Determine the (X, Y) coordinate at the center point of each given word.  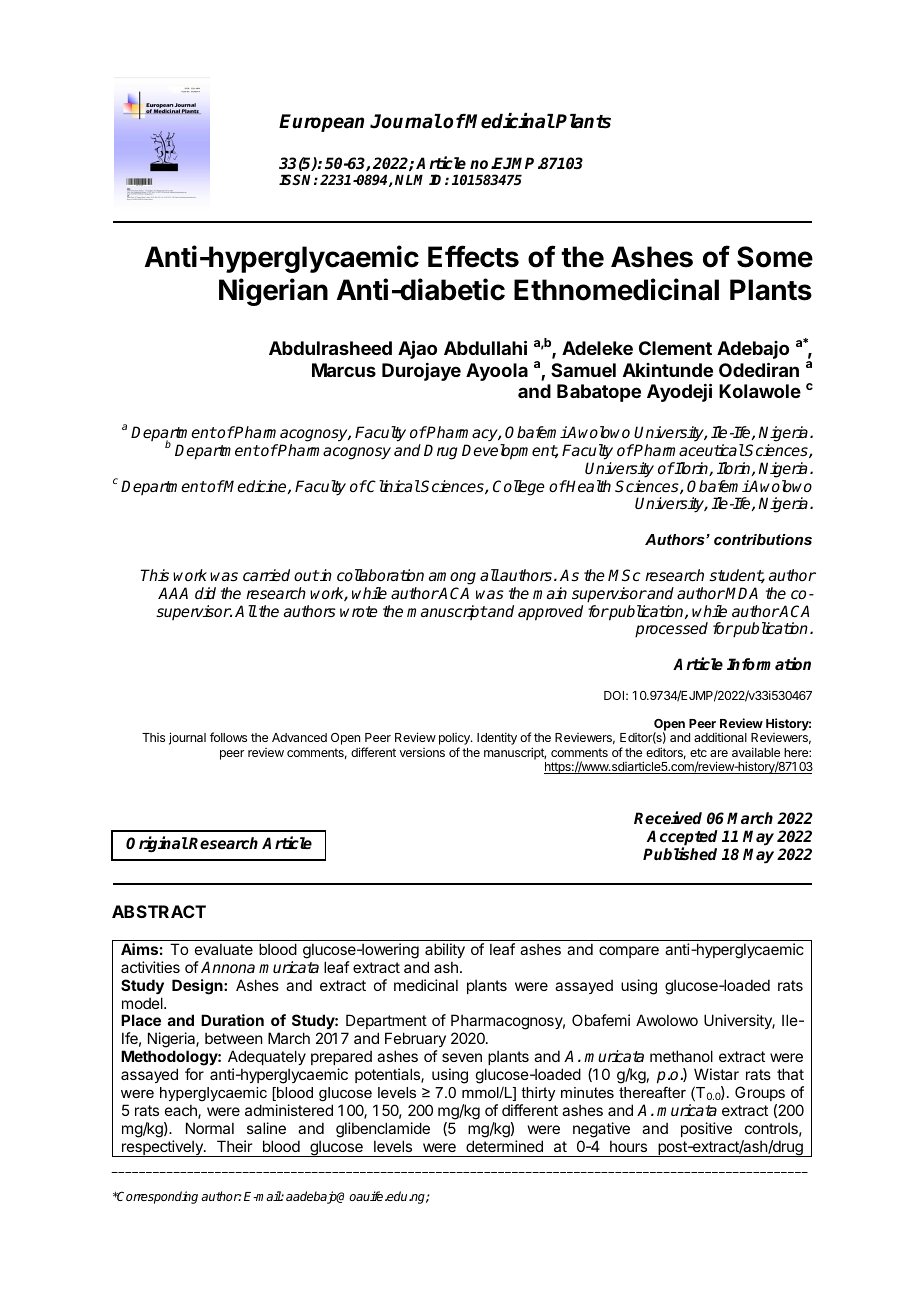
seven (462, 1057)
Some (775, 257)
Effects (473, 256)
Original (157, 844)
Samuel (583, 370)
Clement (675, 348)
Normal (210, 1128)
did (205, 593)
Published (680, 854)
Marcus (344, 370)
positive (706, 1129)
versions (422, 752)
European (321, 123)
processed (671, 630)
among (452, 578)
